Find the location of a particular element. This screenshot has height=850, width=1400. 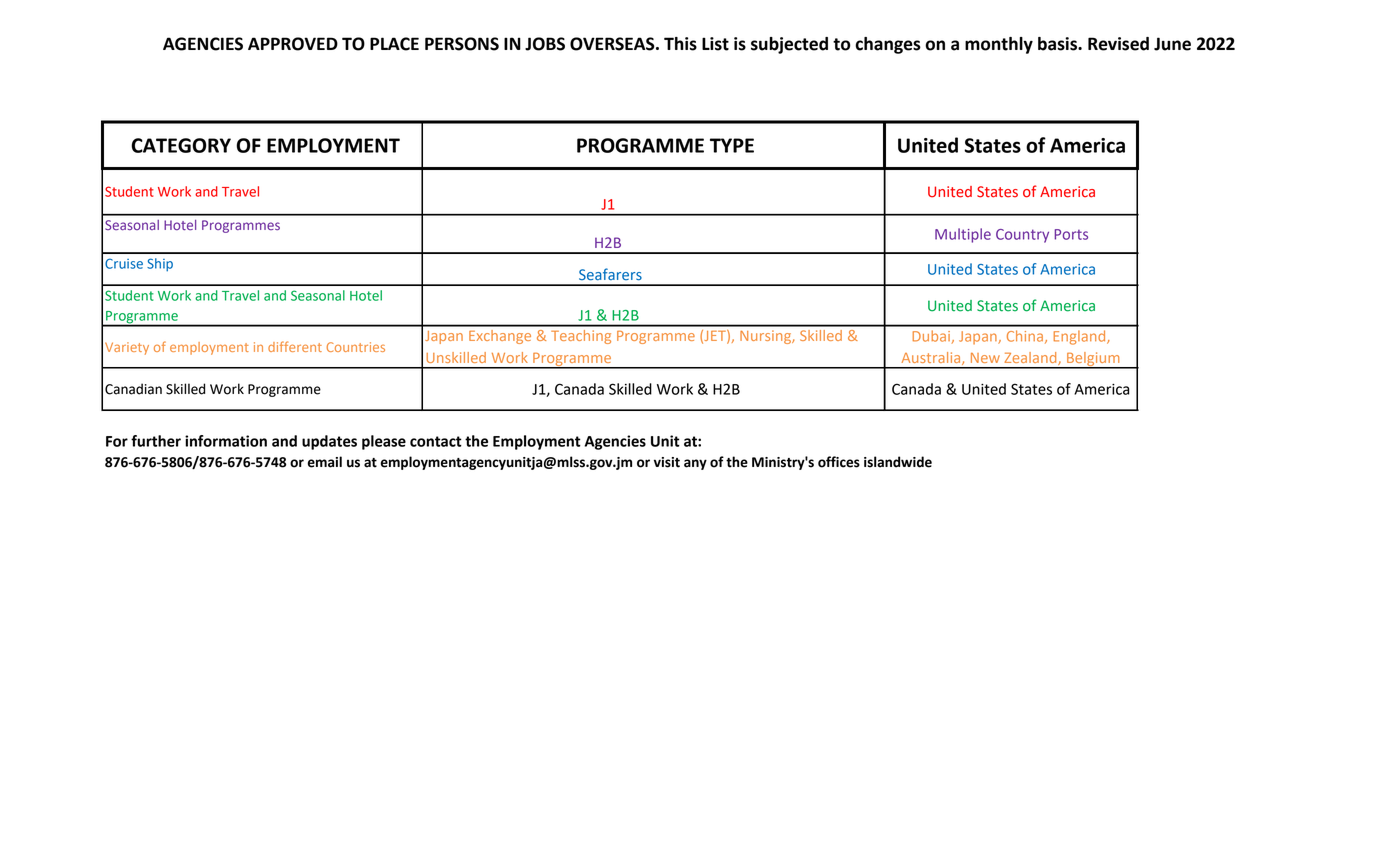

visit is located at coordinates (667, 462).
